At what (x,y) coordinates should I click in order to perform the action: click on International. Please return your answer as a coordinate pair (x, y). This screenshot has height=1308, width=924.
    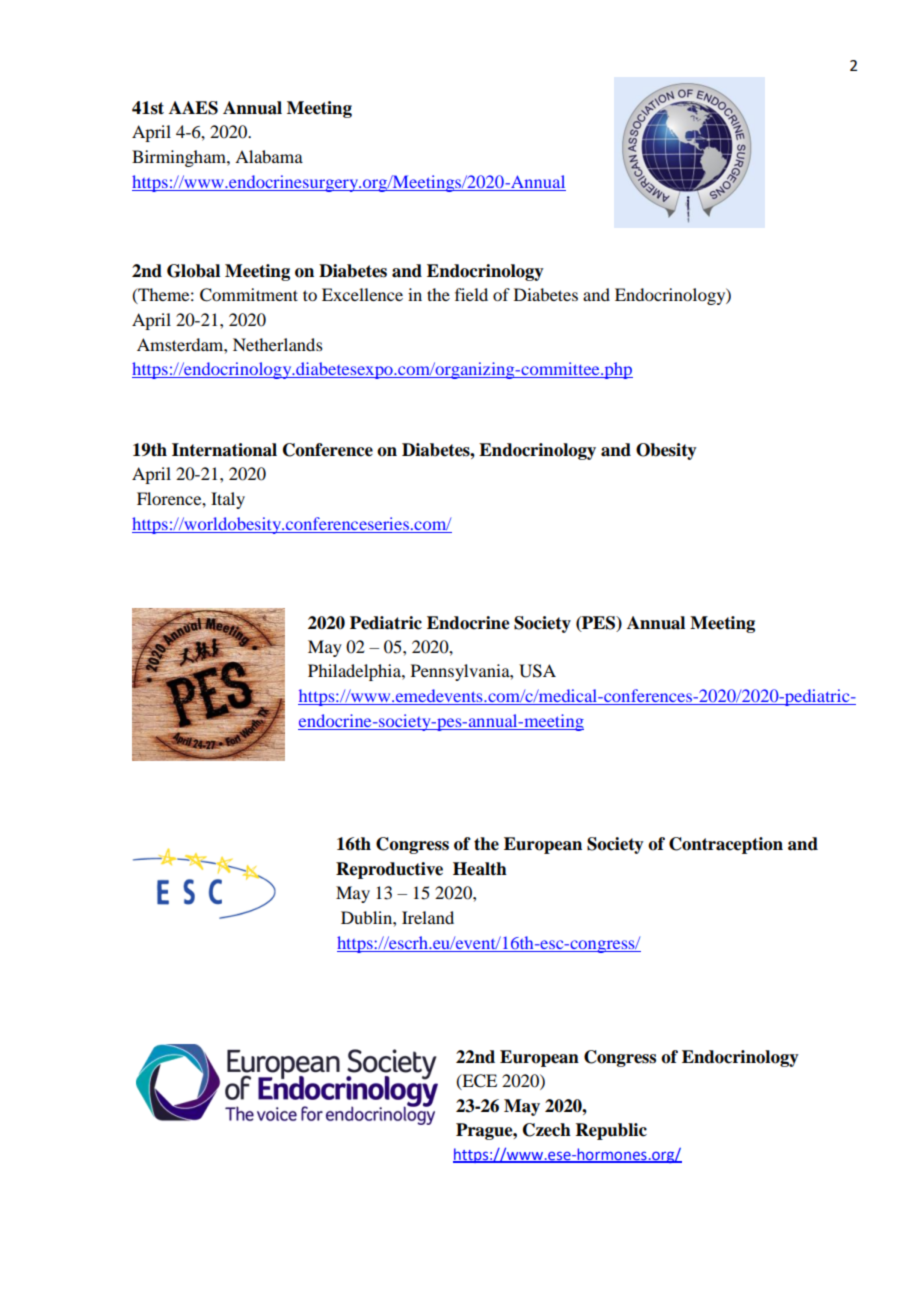
    Looking at the image, I should click on (224, 450).
